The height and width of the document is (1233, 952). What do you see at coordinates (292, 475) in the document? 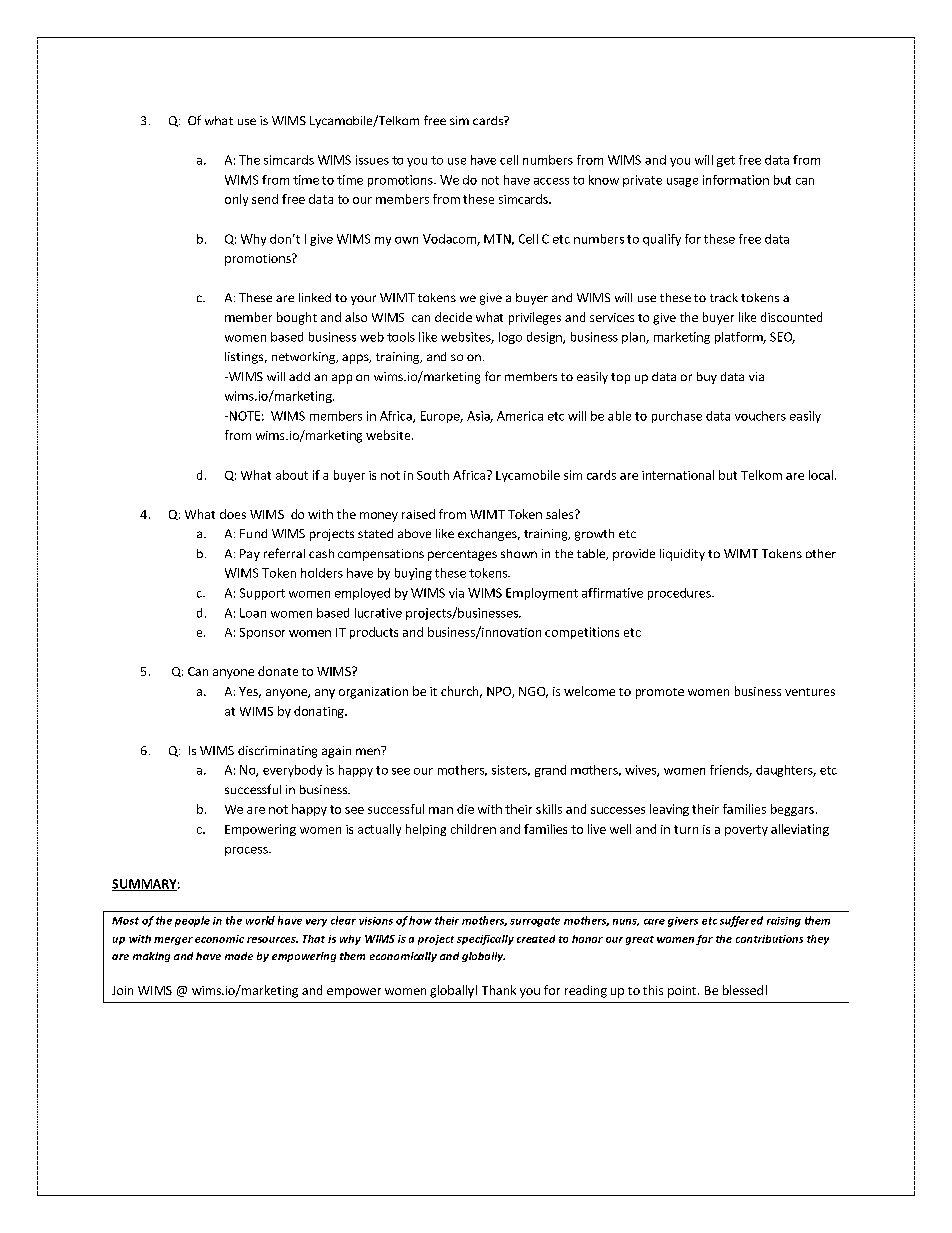
I see `about` at bounding box center [292, 475].
